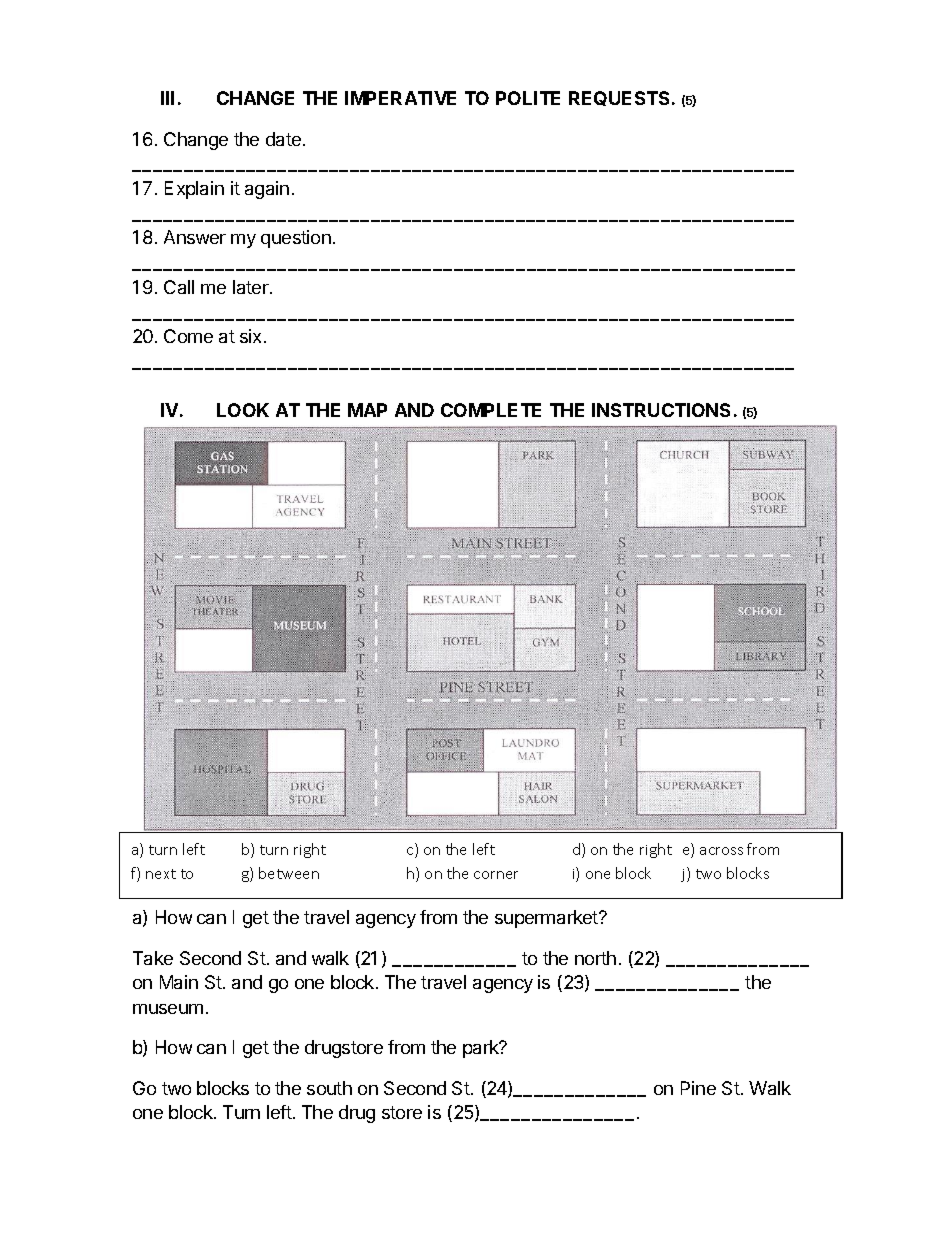 The image size is (952, 1233). What do you see at coordinates (400, 98) in the document?
I see `IMPERATIVE` at bounding box center [400, 98].
